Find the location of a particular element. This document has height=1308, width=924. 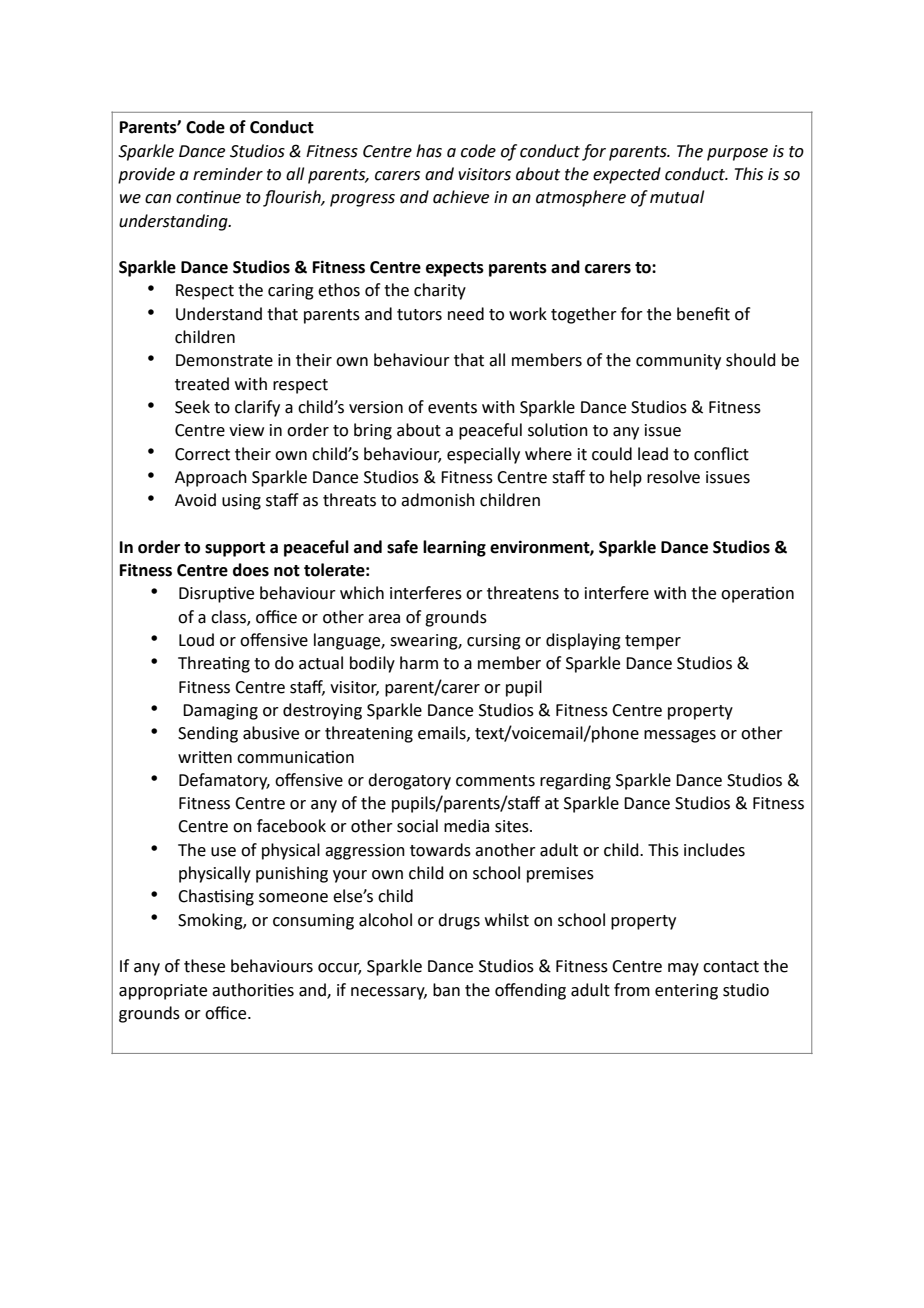

achieve is located at coordinates (461, 197).
